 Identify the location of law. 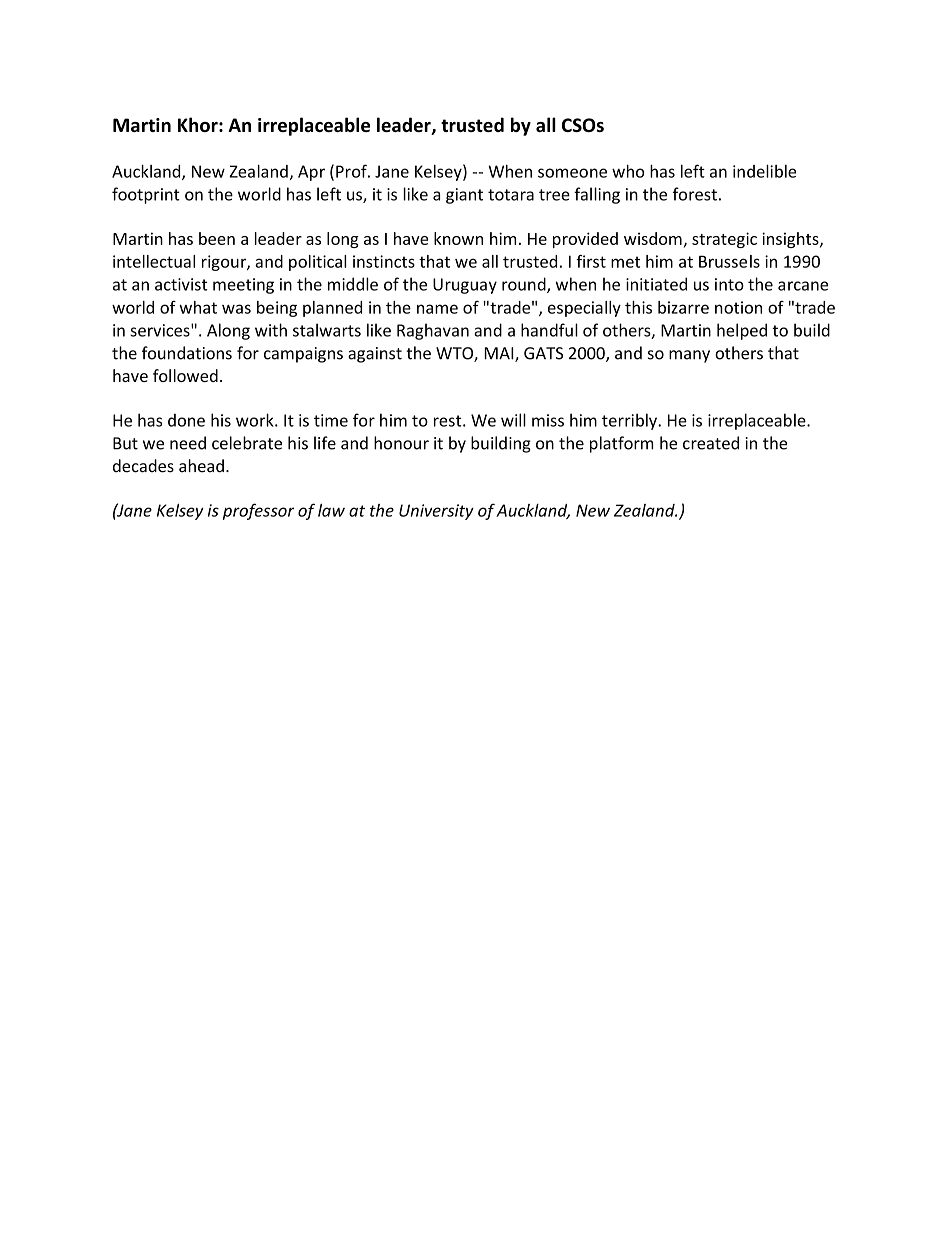
(331, 510).
